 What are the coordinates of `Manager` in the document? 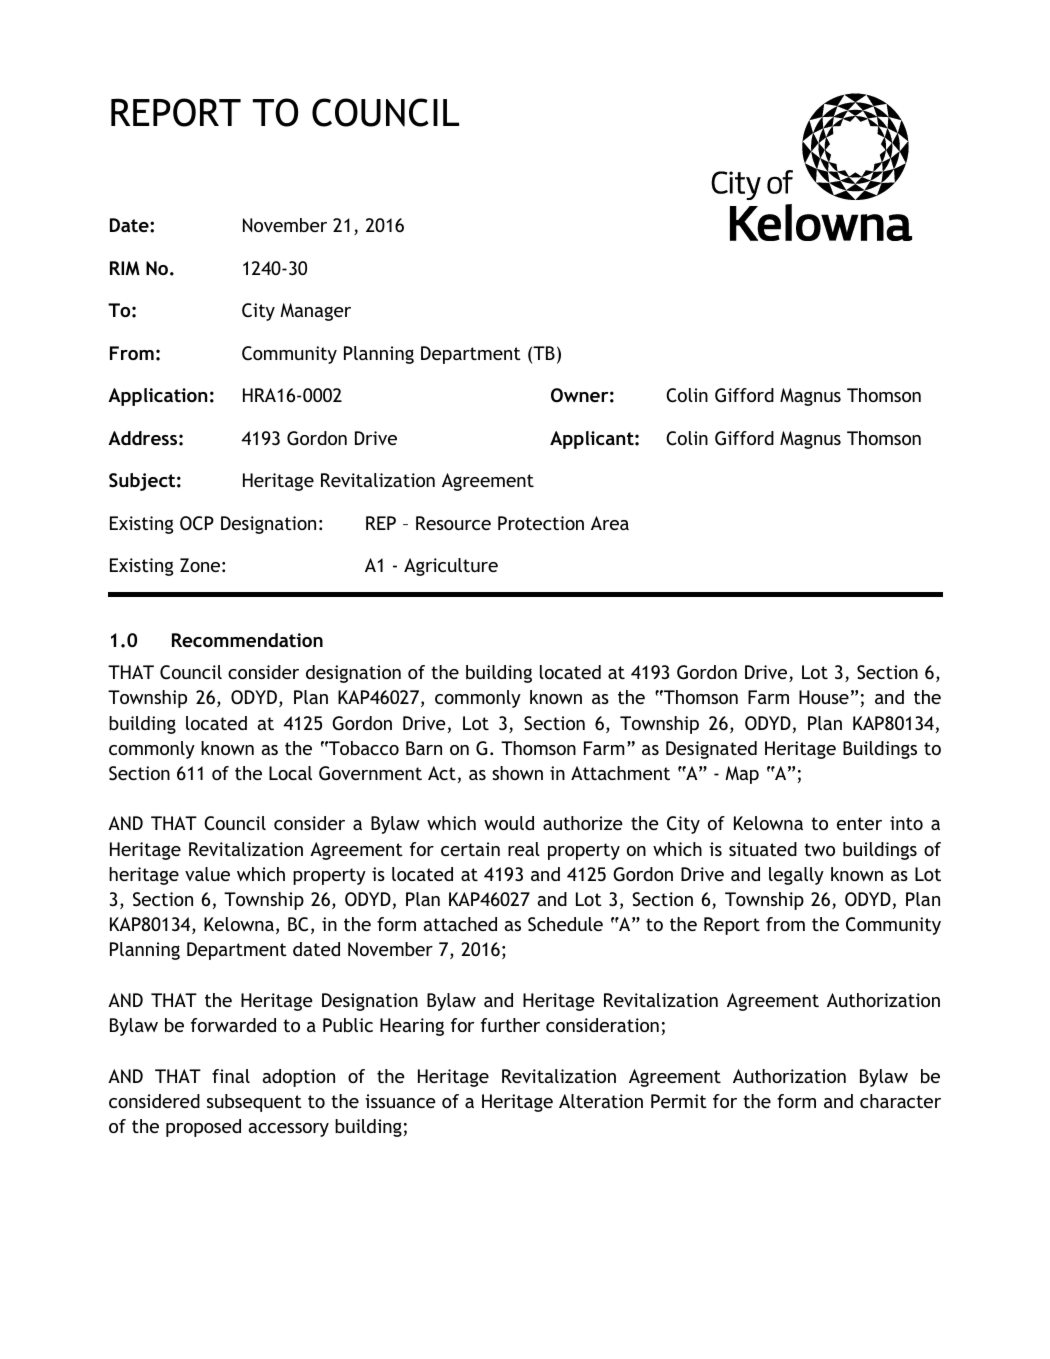 It's located at (315, 312).
